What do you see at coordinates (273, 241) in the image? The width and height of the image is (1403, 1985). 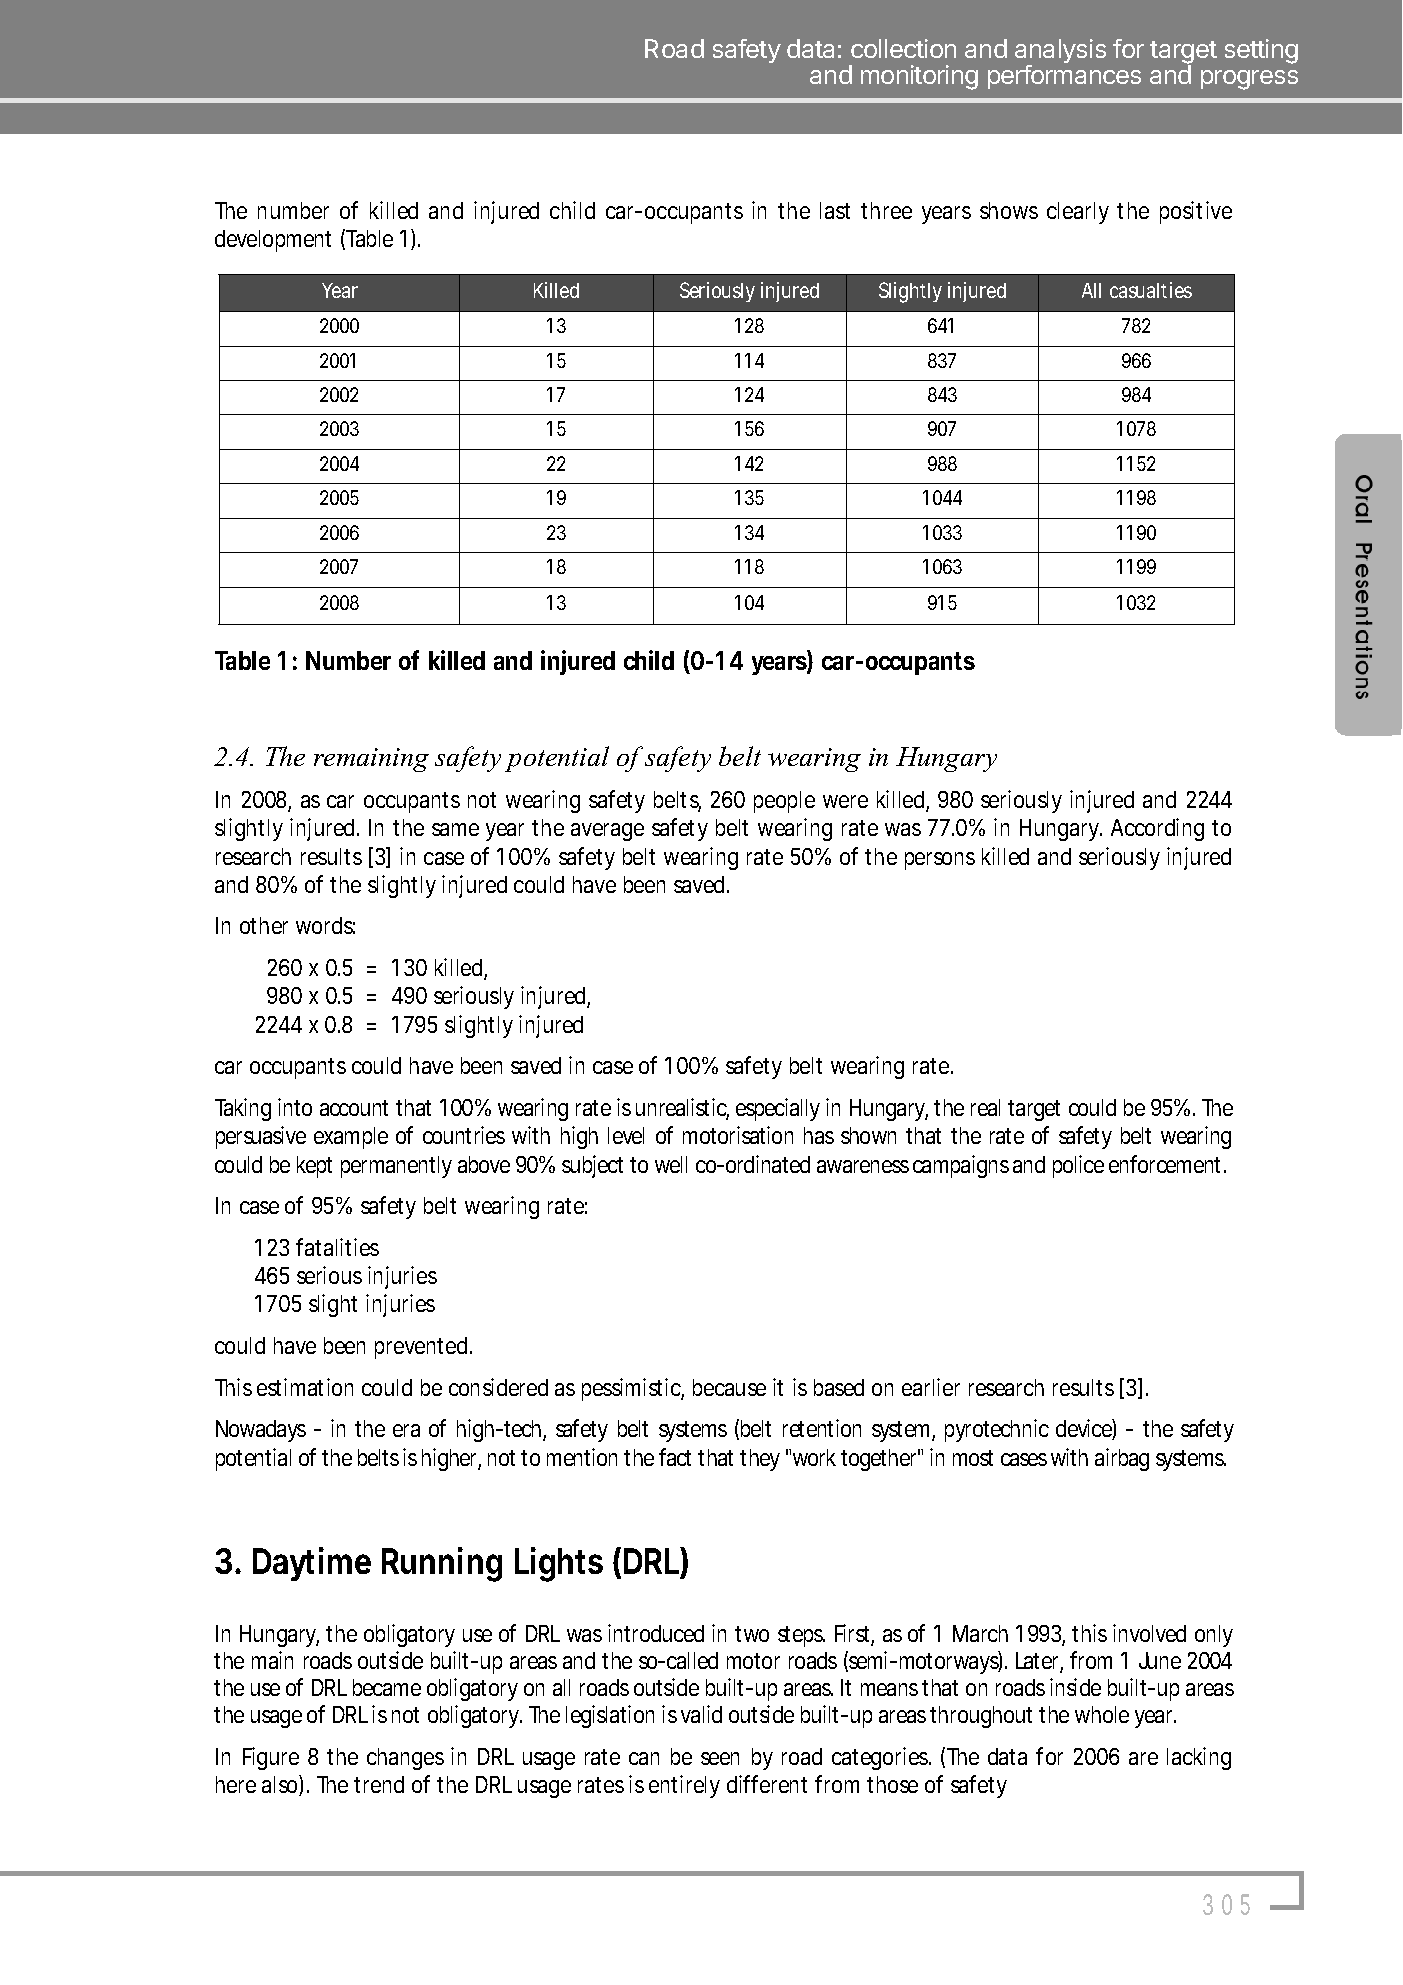 I see `development` at bounding box center [273, 241].
